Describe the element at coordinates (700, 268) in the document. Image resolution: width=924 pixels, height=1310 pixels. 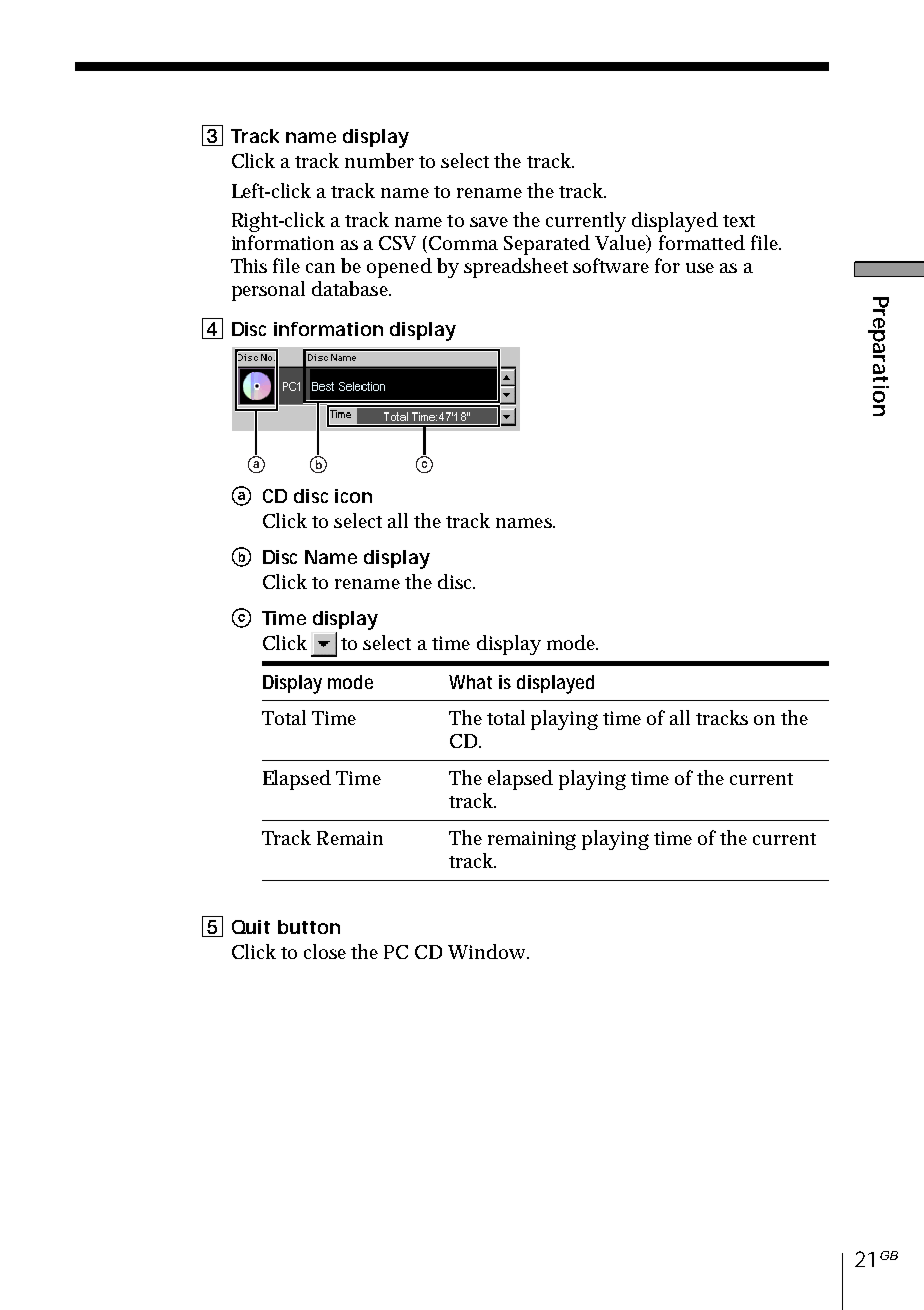
I see `use` at that location.
